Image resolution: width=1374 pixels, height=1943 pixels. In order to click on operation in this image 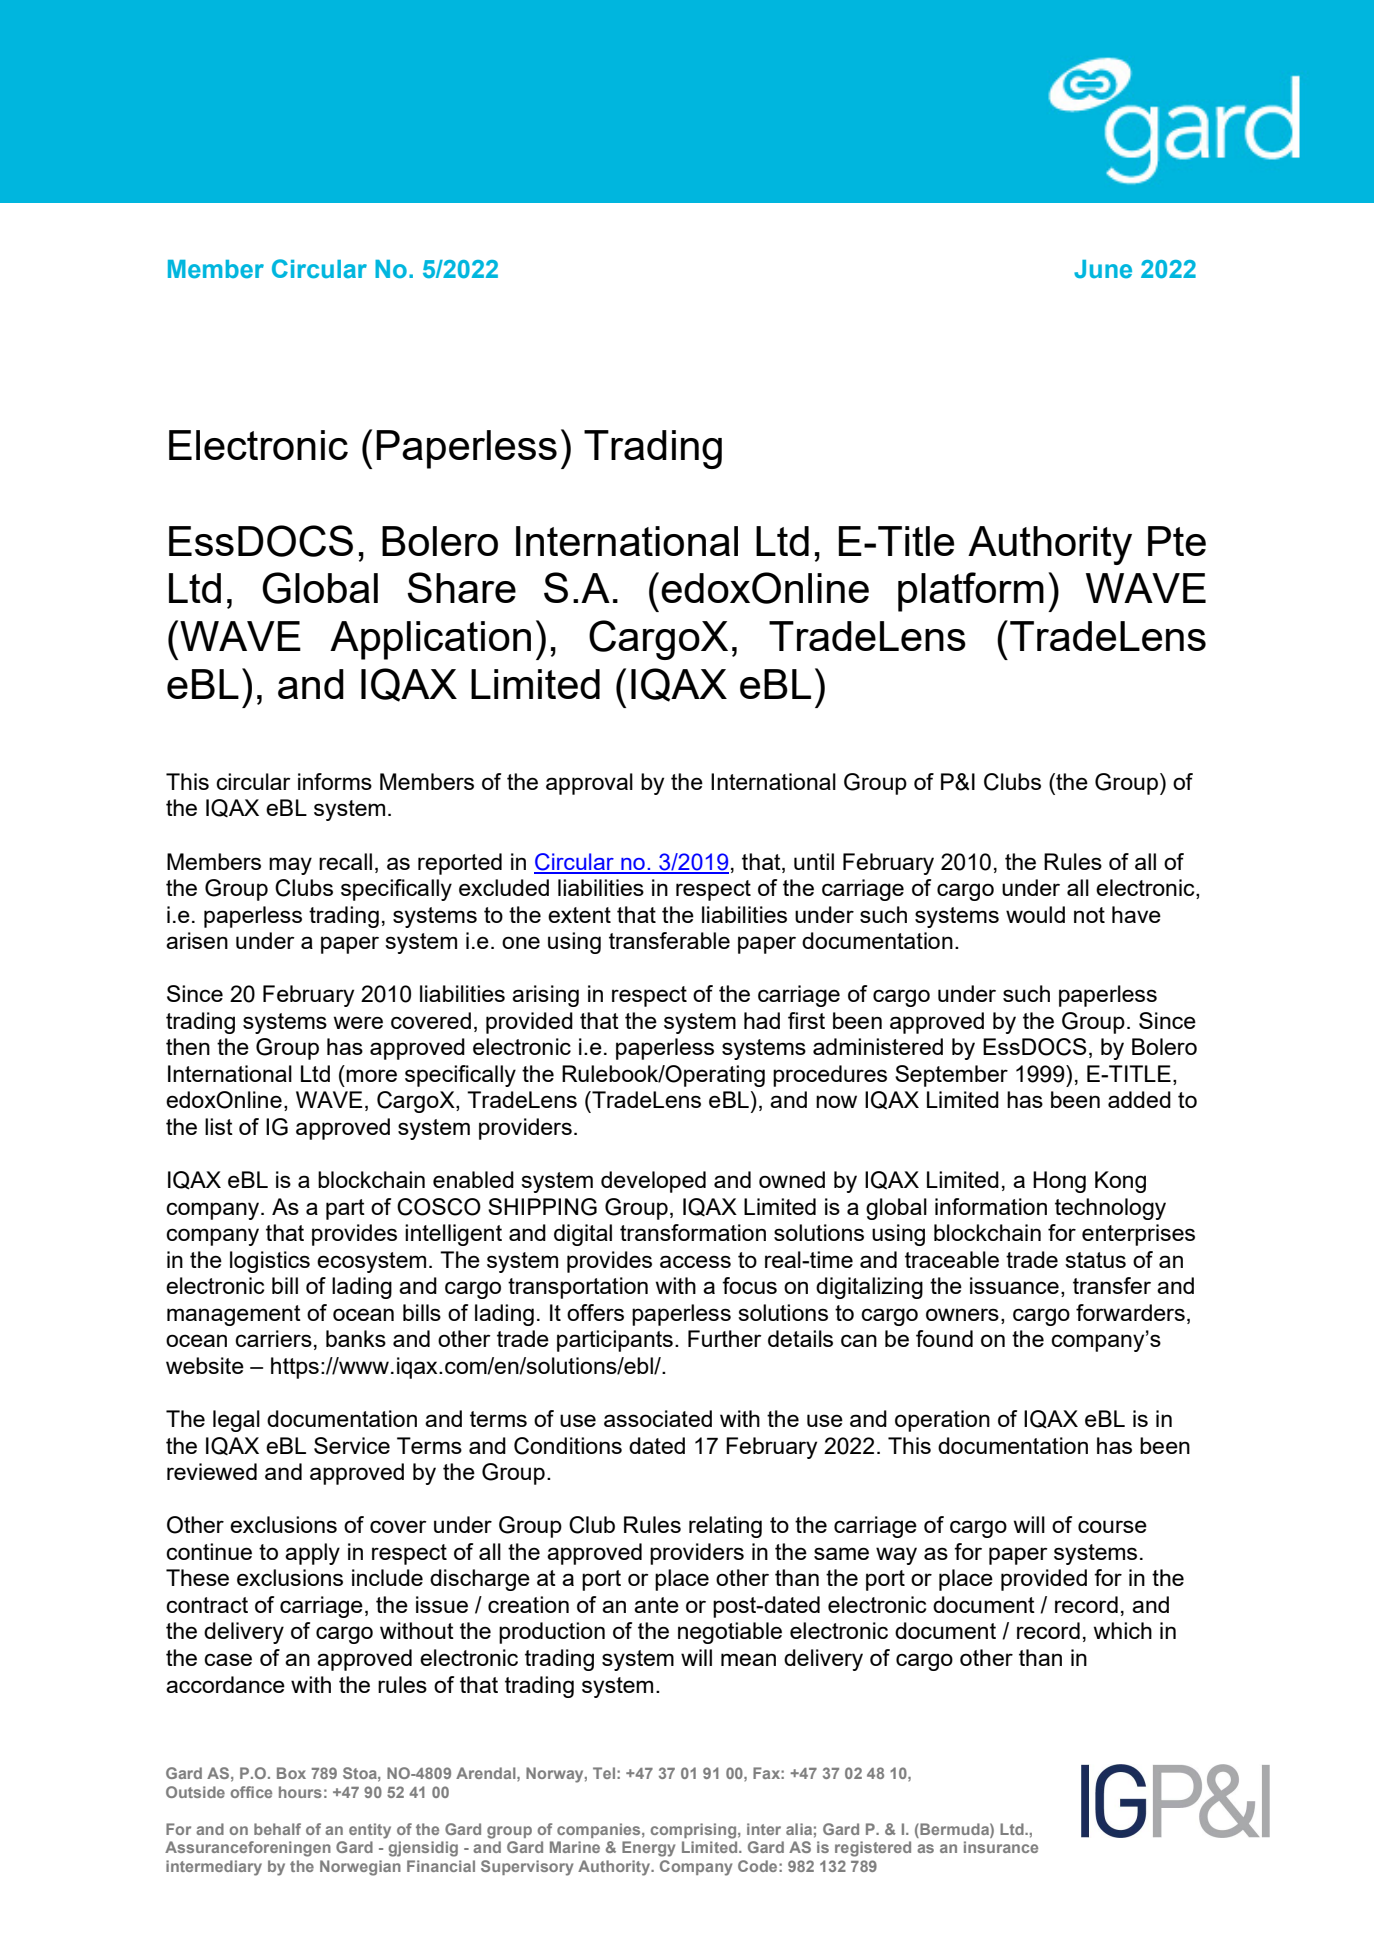, I will do `click(942, 1421)`.
